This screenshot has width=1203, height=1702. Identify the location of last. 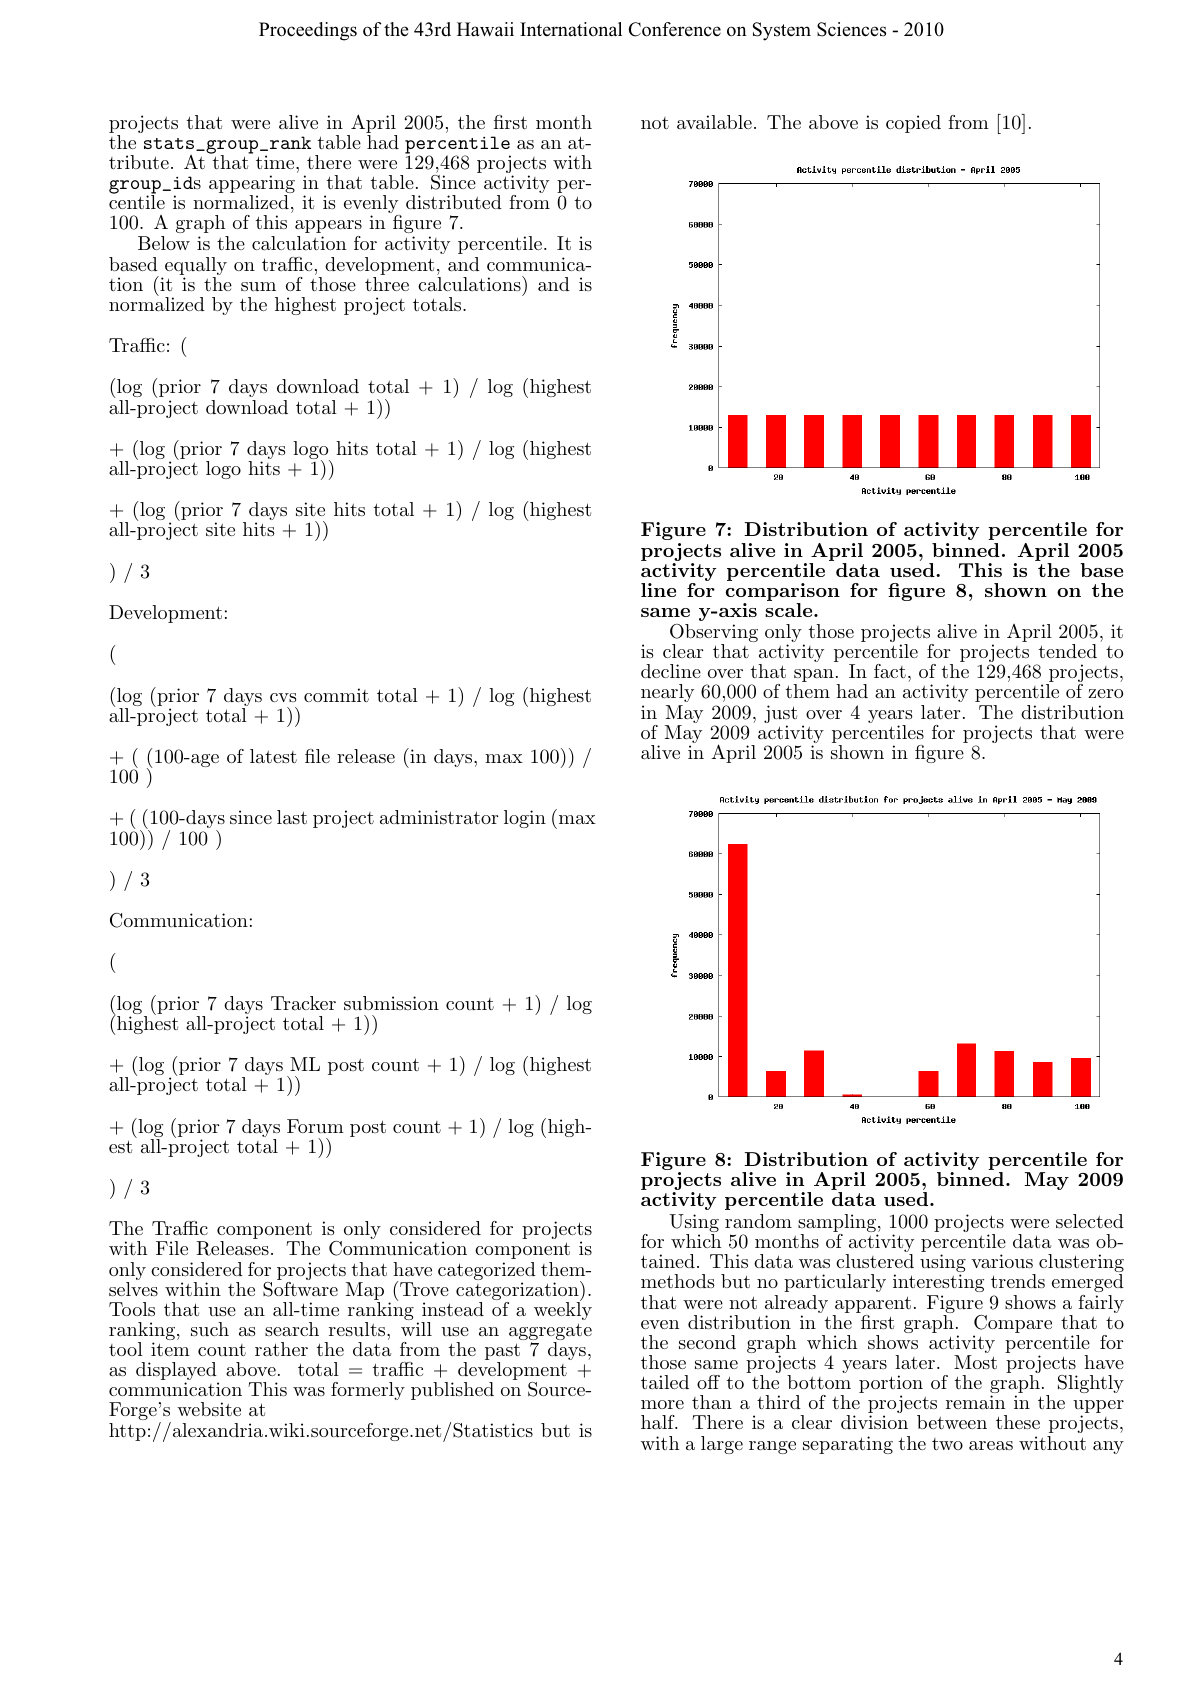
(292, 817).
